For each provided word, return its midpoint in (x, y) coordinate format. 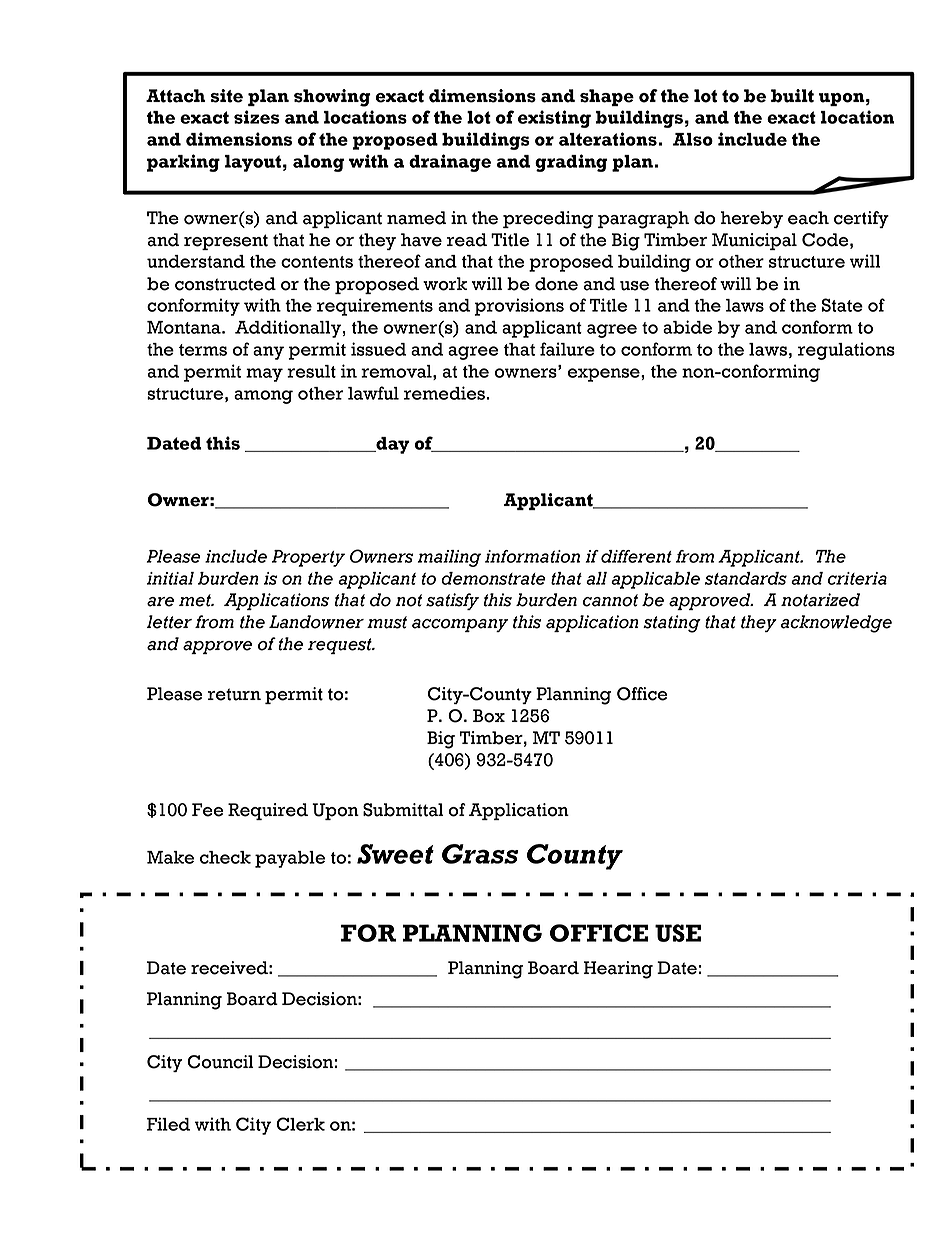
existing (554, 119)
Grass (480, 854)
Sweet (395, 854)
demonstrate (493, 578)
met (196, 600)
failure (567, 349)
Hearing (618, 970)
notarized (820, 600)
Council (220, 1062)
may (264, 375)
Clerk (300, 1124)
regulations (846, 351)
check (225, 857)
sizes (257, 117)
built (792, 96)
